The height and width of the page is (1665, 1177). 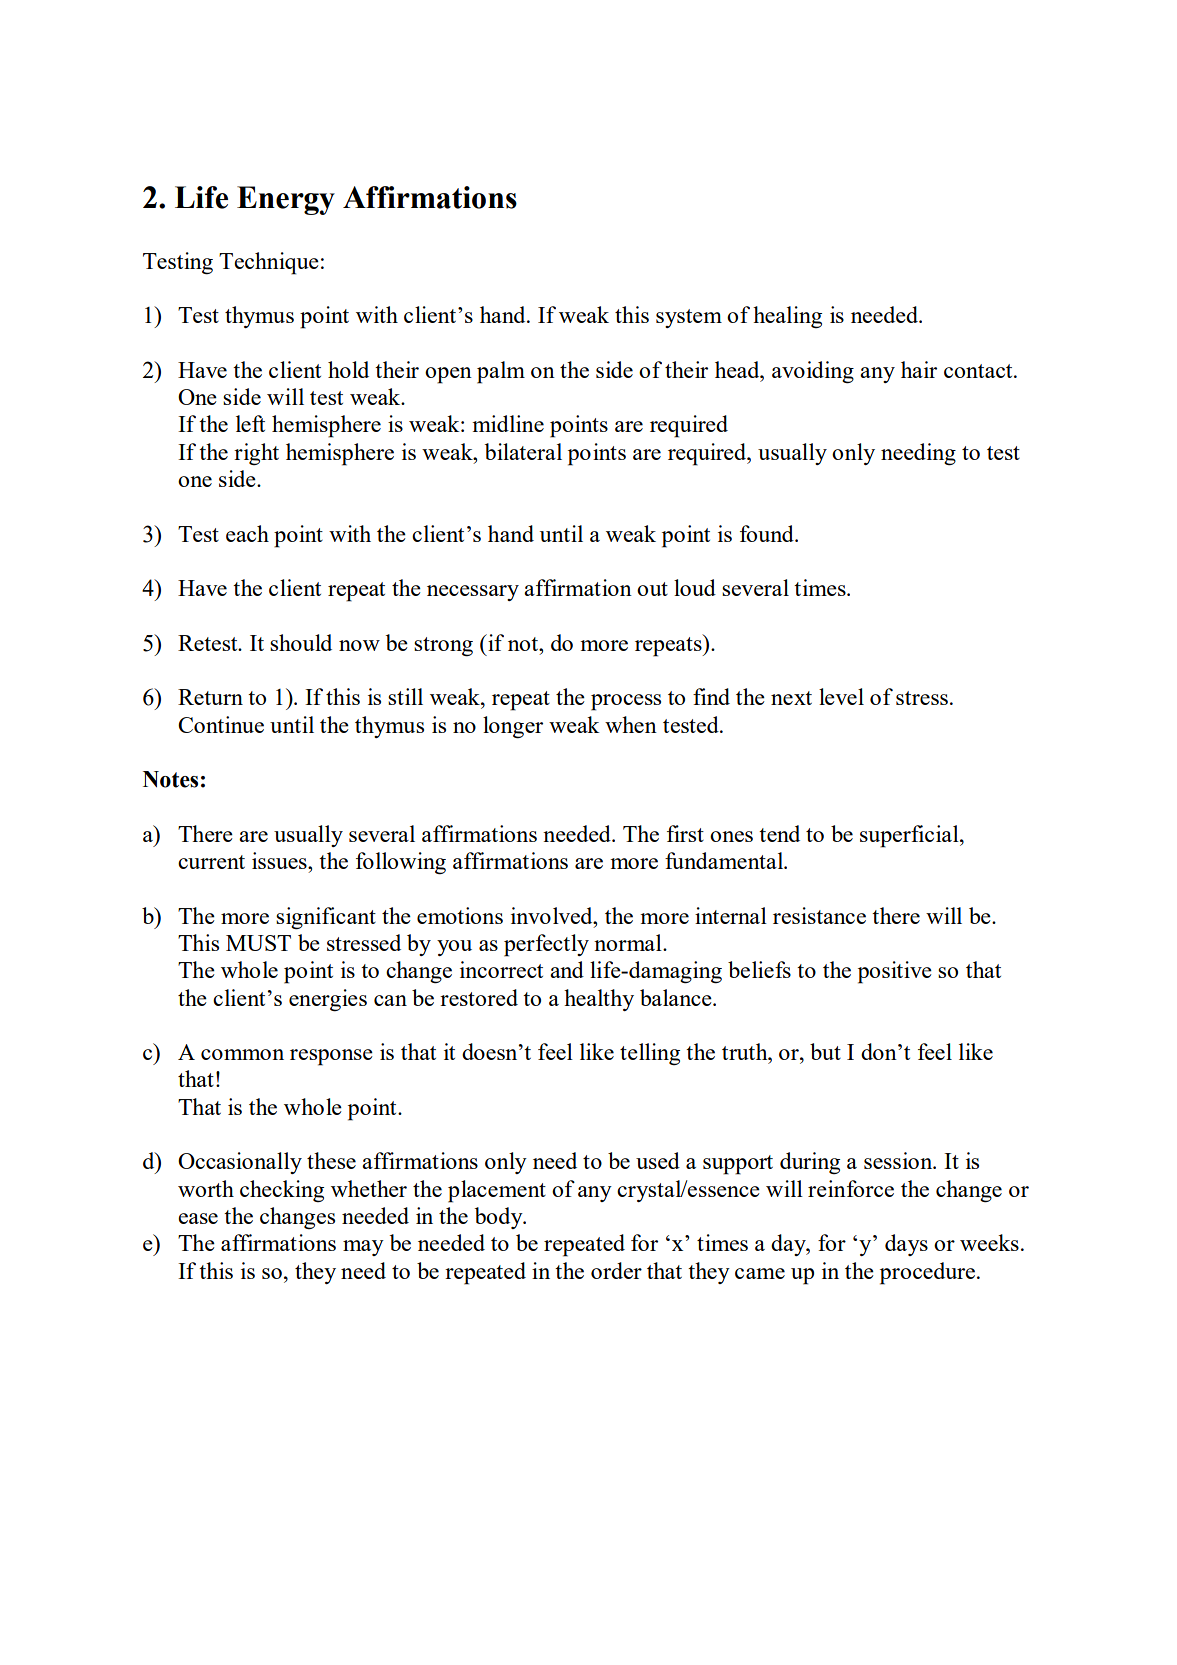 What do you see at coordinates (841, 696) in the page?
I see `level` at bounding box center [841, 696].
